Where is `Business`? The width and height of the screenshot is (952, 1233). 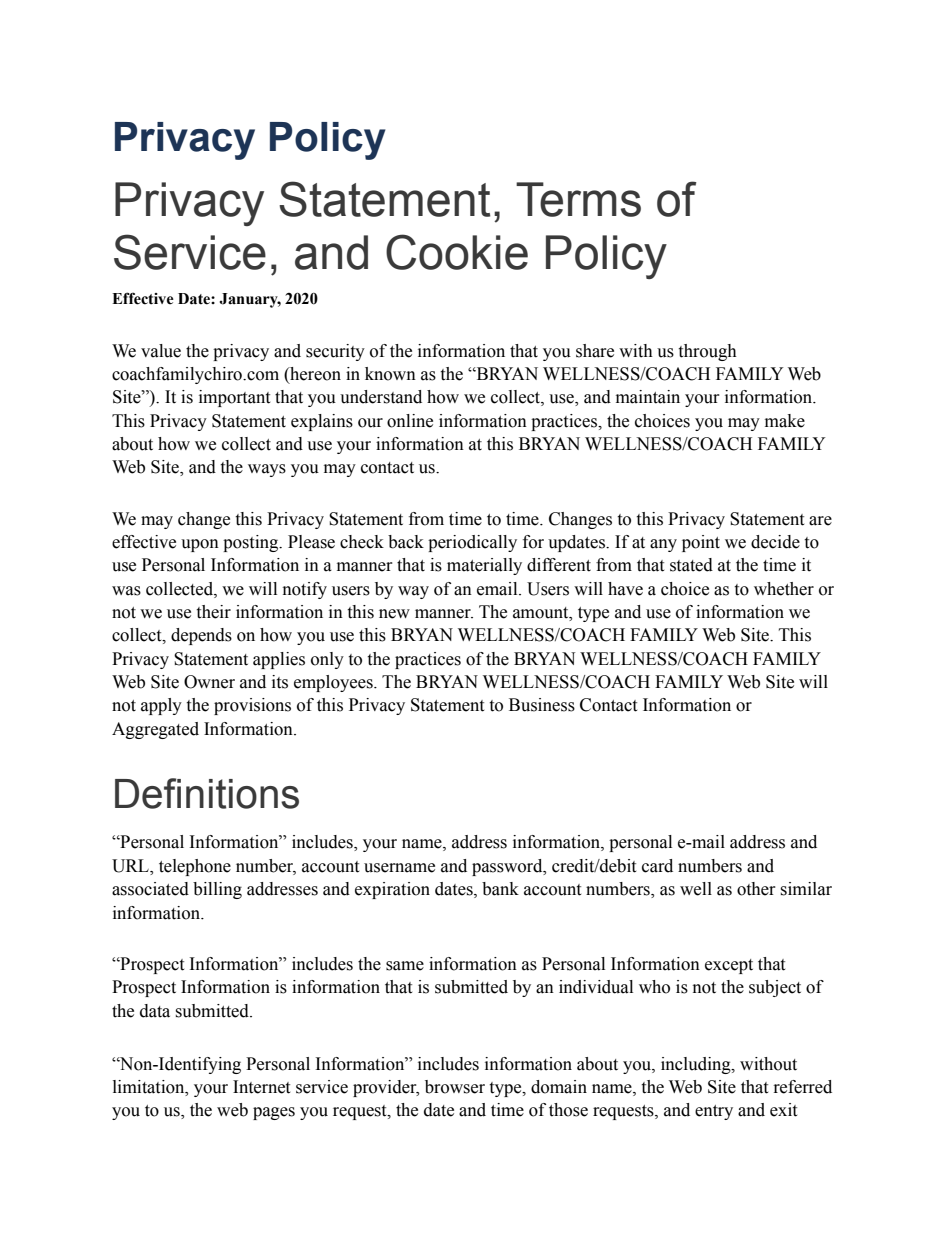 Business is located at coordinates (542, 705).
